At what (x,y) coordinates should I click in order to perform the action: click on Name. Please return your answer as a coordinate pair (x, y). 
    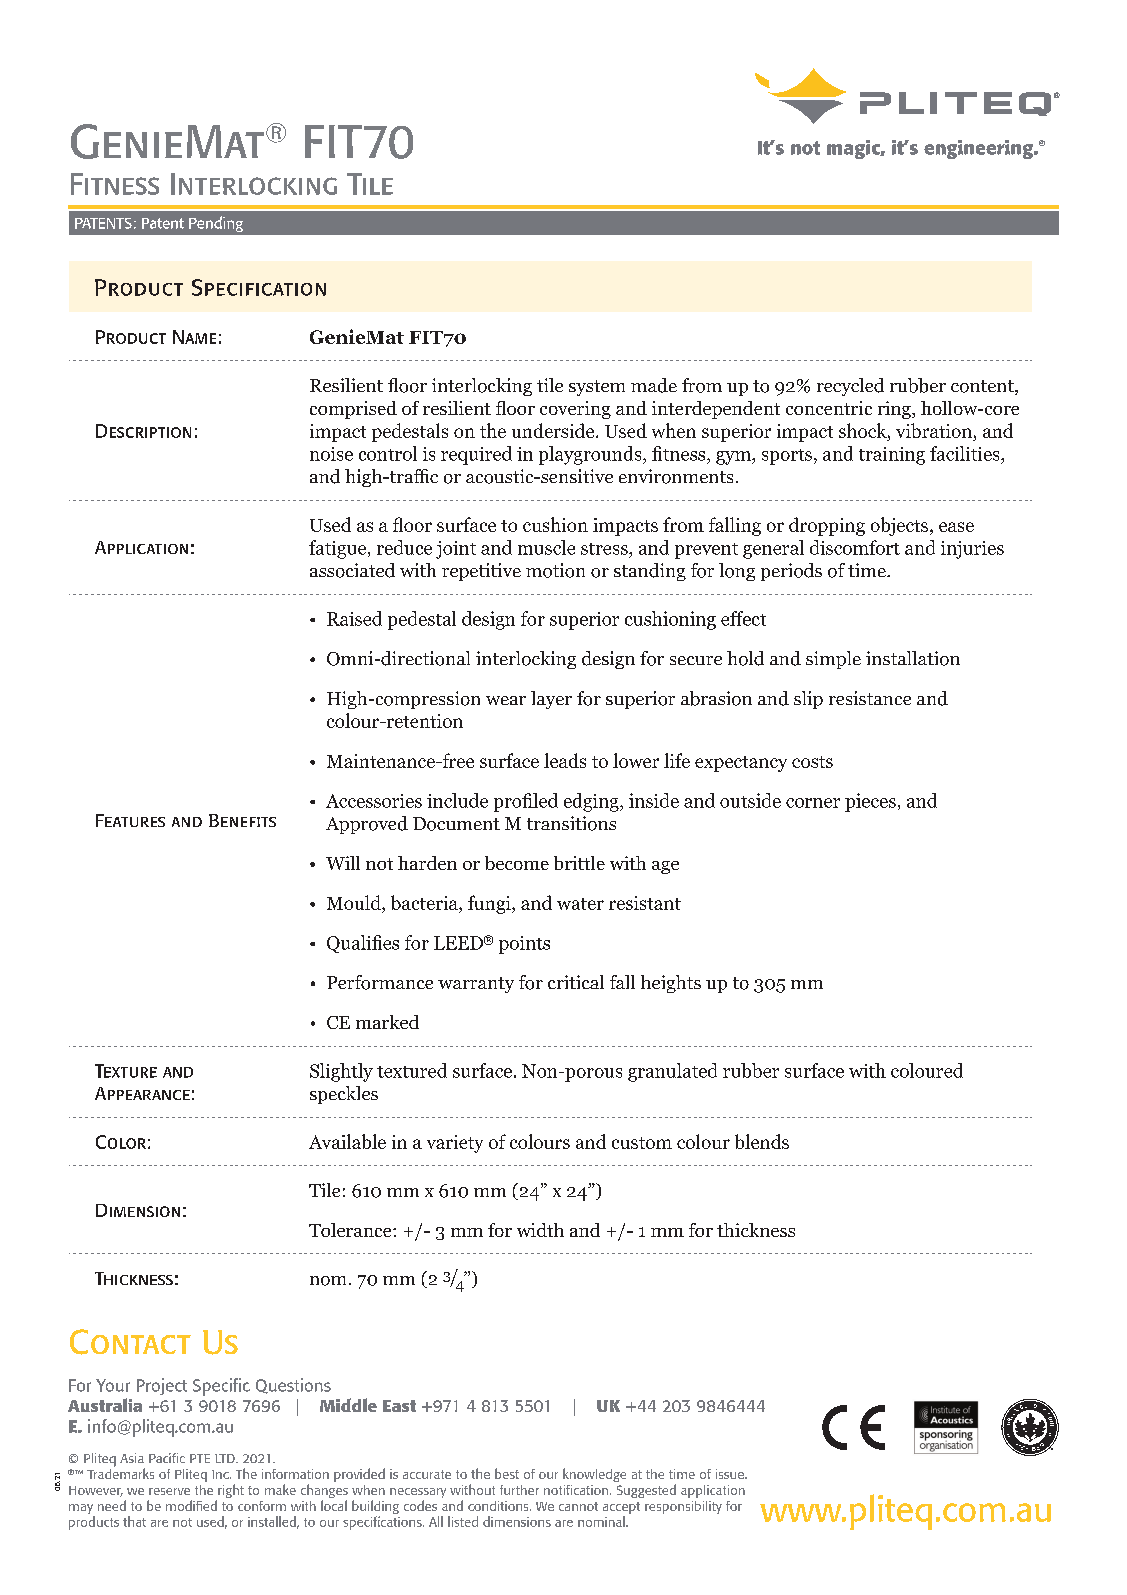
    Looking at the image, I should click on (194, 337).
